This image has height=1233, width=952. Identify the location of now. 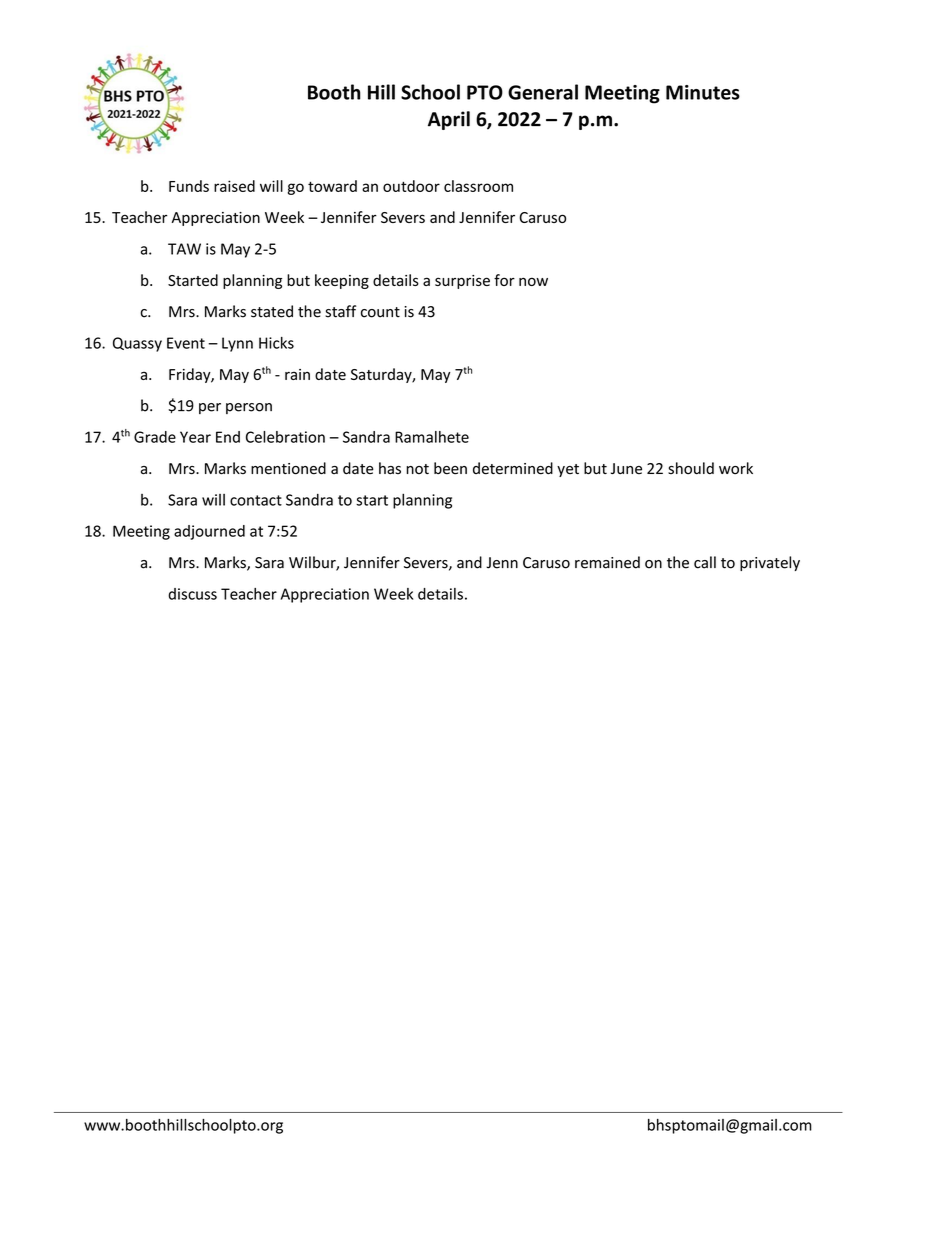
(533, 281).
